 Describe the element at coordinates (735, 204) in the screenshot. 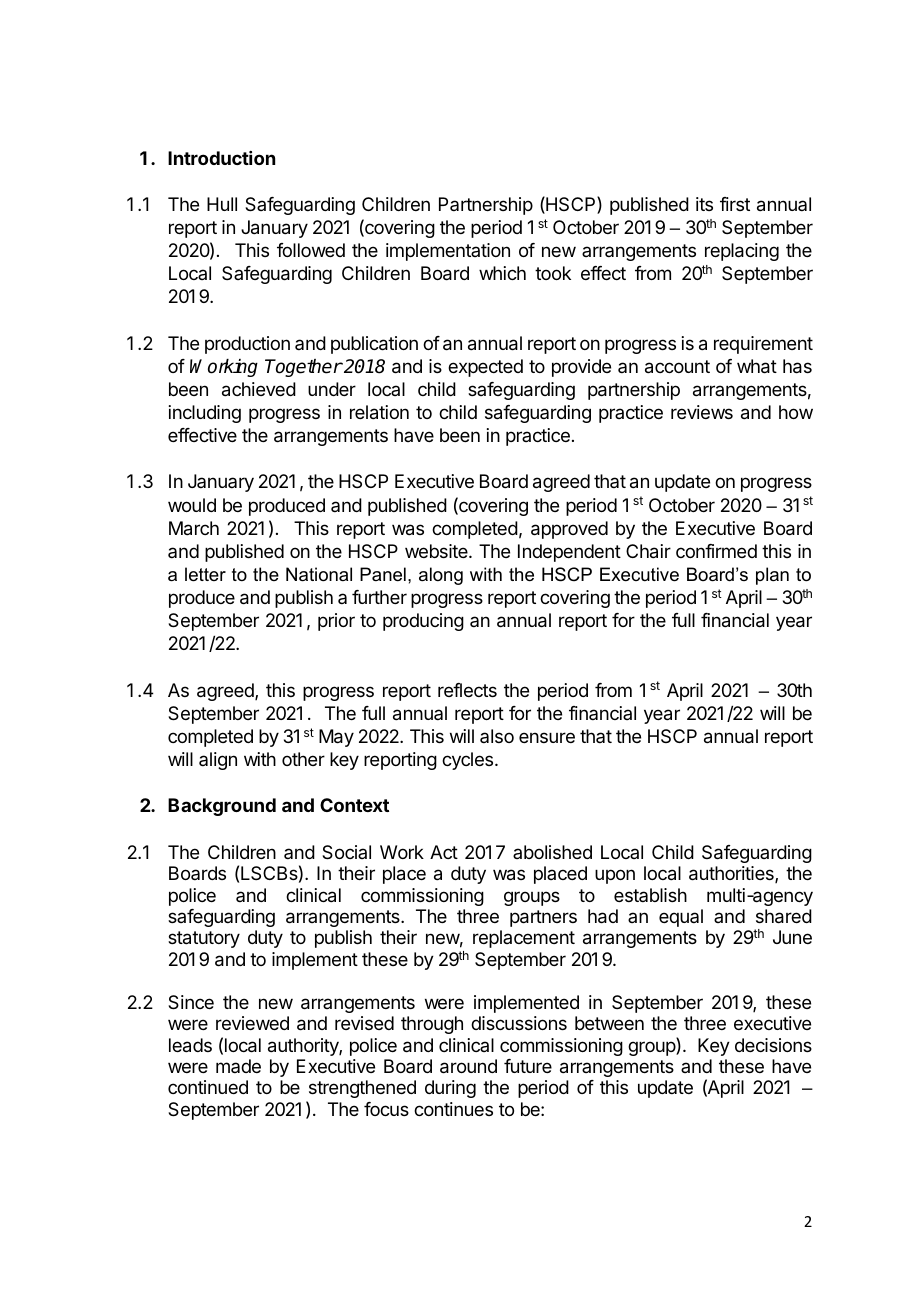

I see `first` at that location.
